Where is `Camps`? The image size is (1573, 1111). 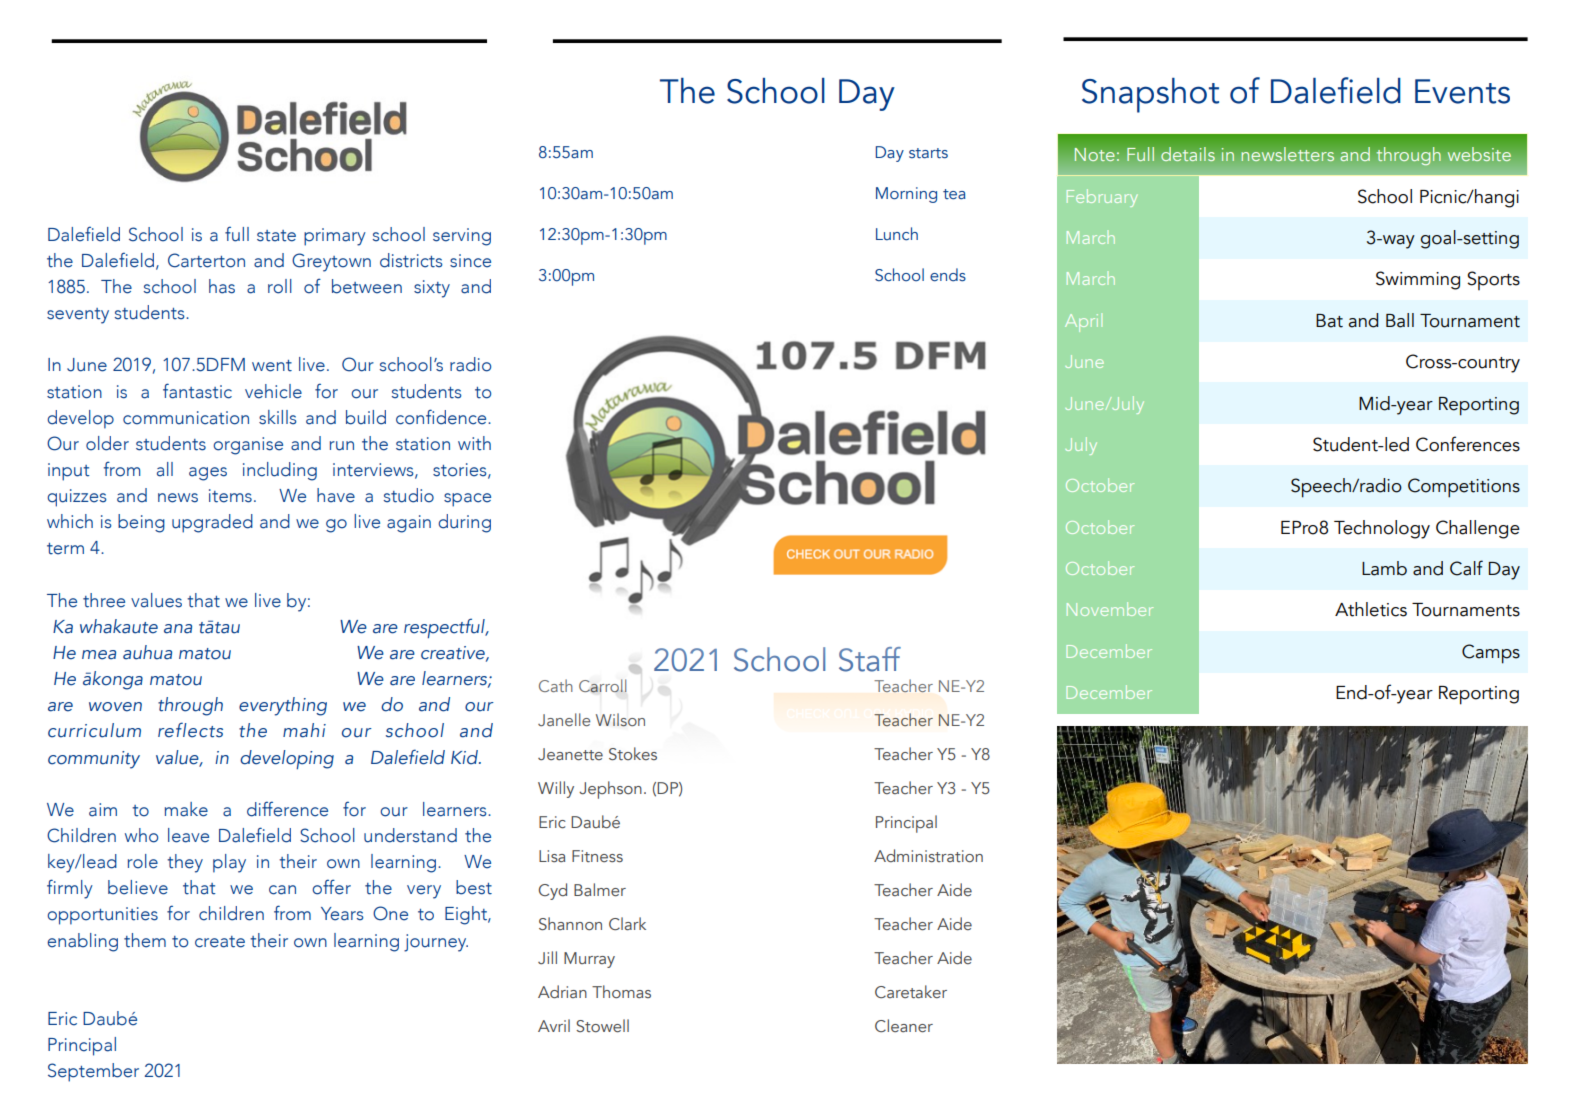 Camps is located at coordinates (1491, 654).
